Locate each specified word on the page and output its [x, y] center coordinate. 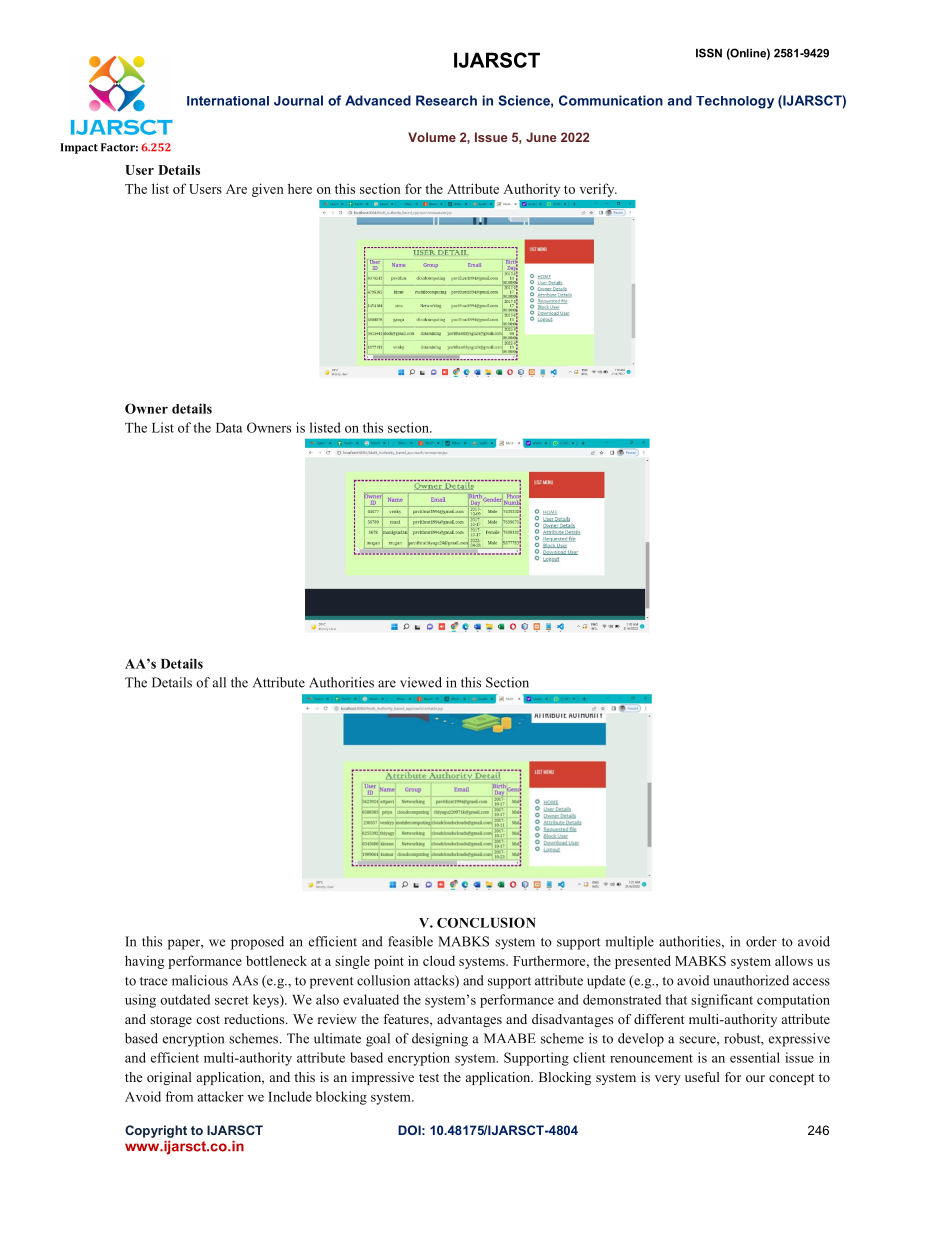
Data [229, 428]
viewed [421, 682]
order [761, 941]
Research [446, 100]
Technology [735, 102]
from [179, 1096]
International [228, 101]
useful [702, 1077]
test [429, 1077]
